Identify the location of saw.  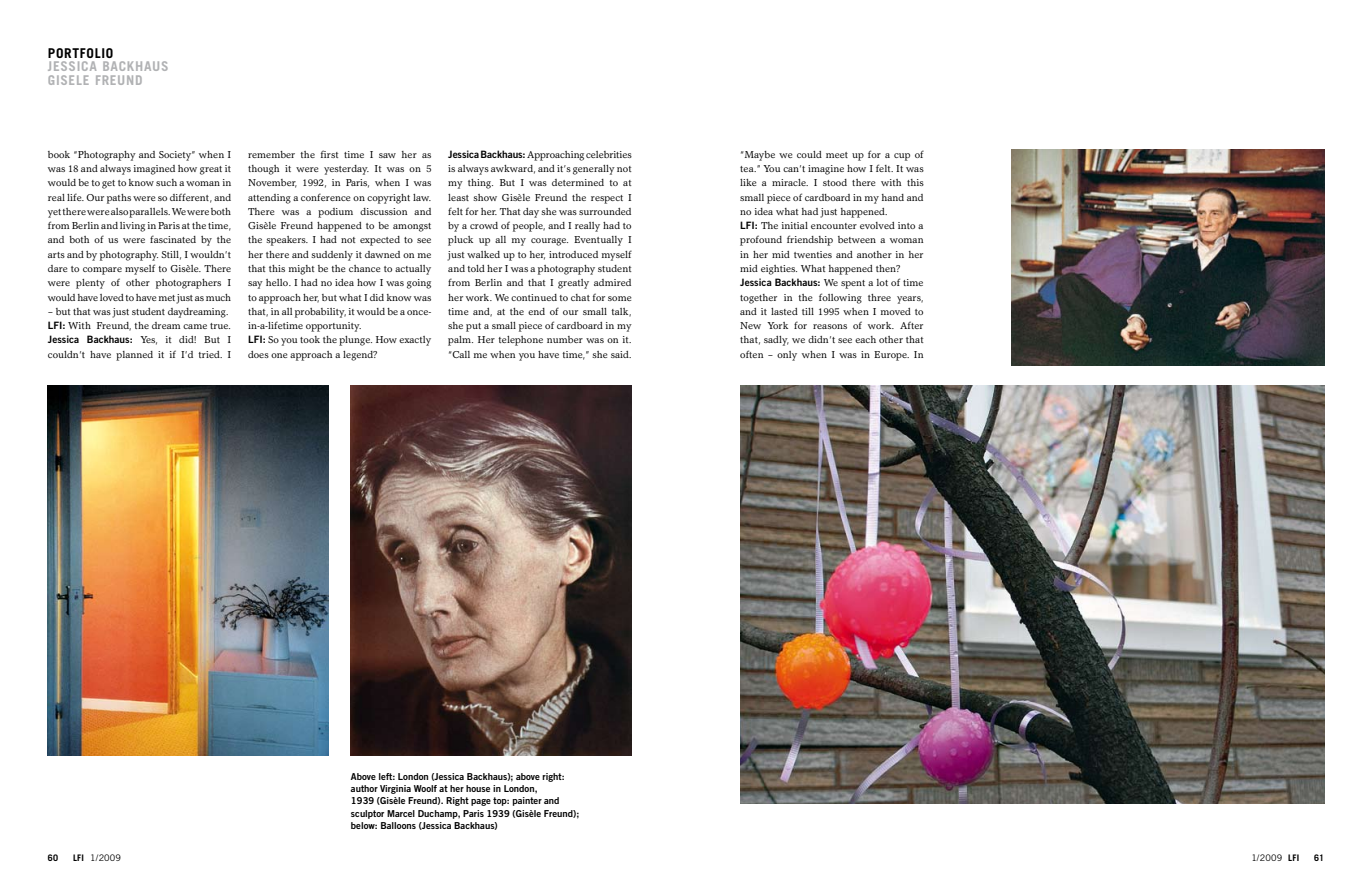
(387, 155).
